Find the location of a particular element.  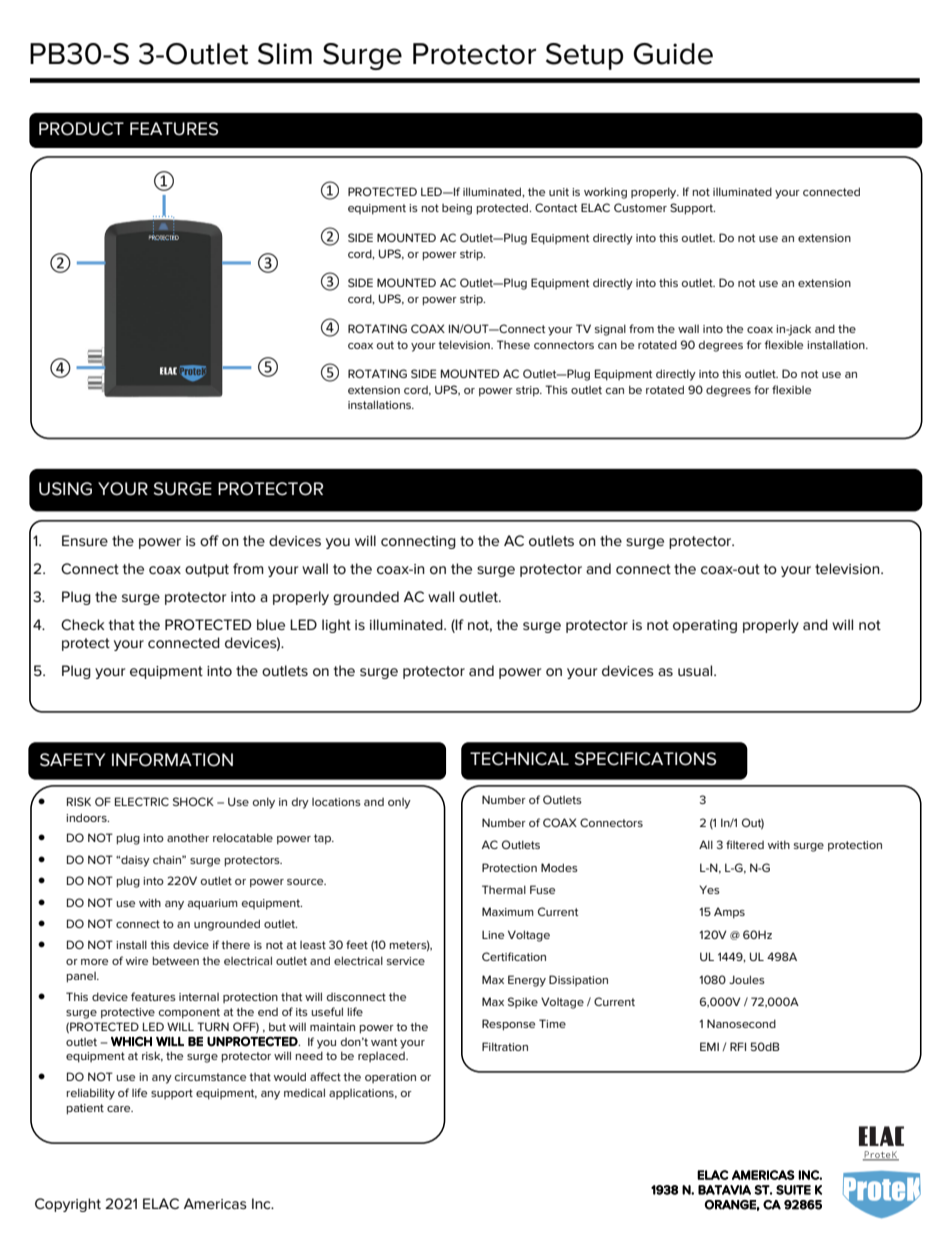

care is located at coordinates (120, 1109).
